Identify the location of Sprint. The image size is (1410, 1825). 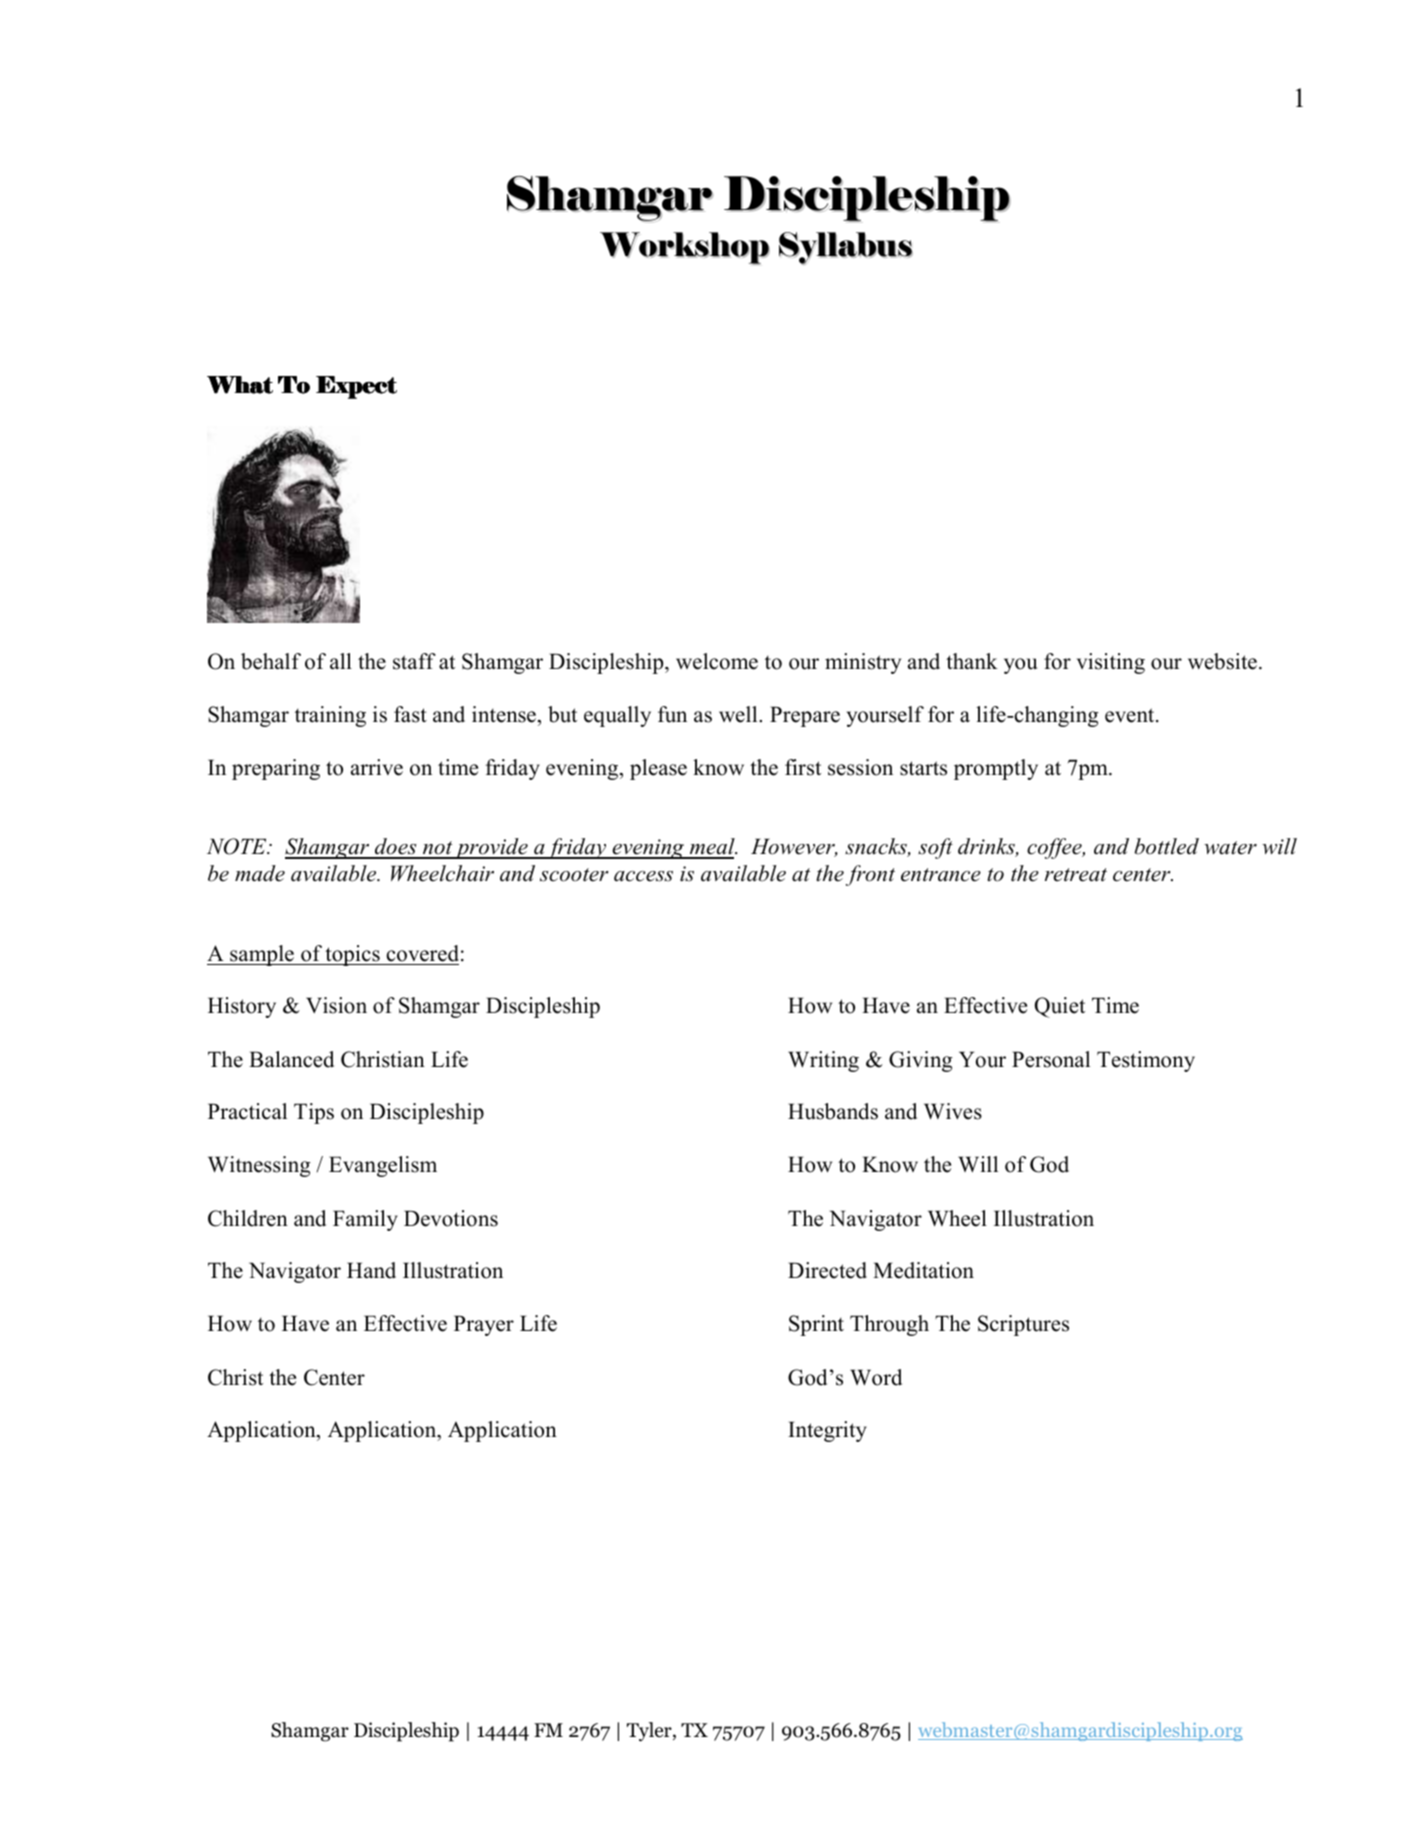
(816, 1325).
